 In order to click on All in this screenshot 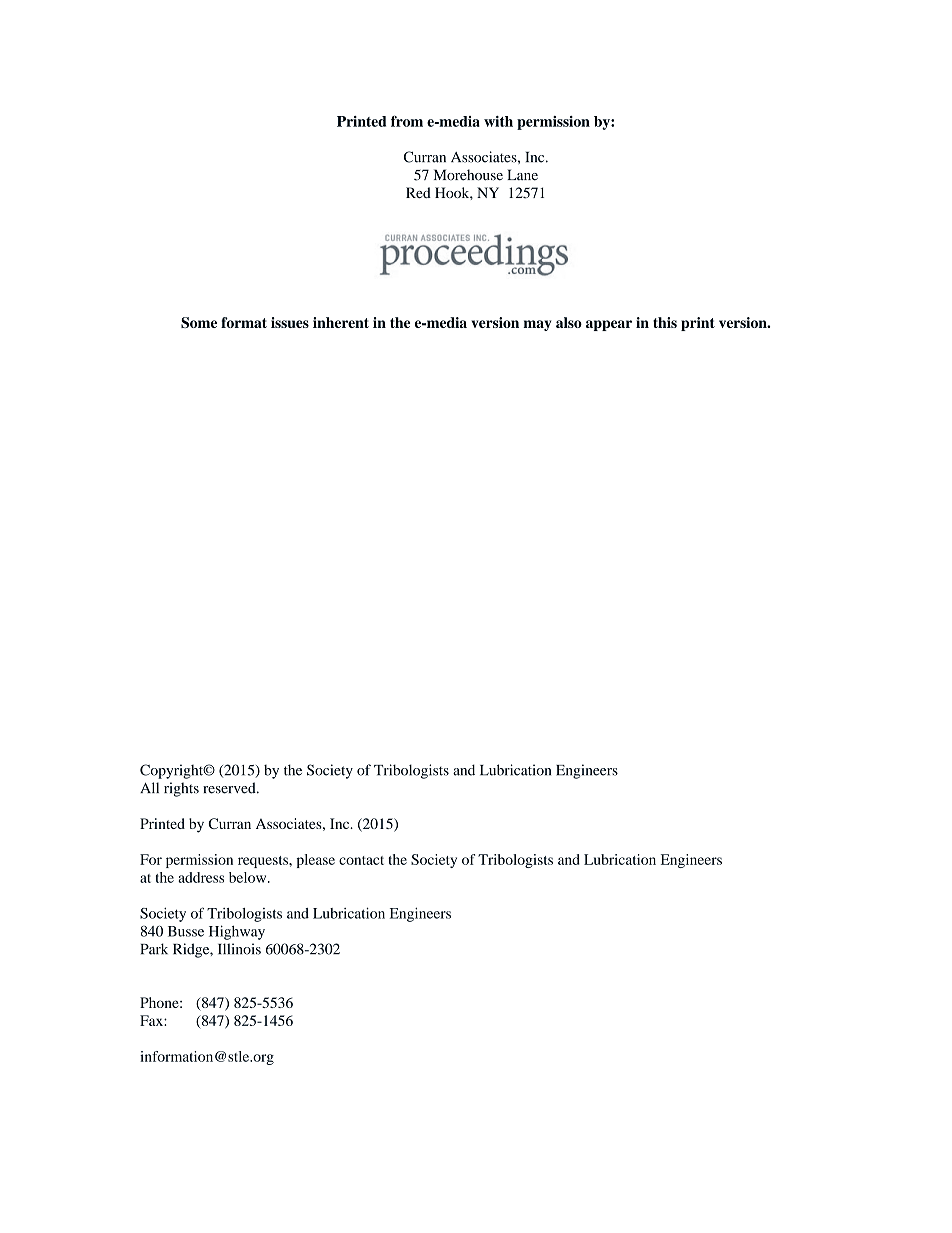, I will do `click(149, 787)`.
